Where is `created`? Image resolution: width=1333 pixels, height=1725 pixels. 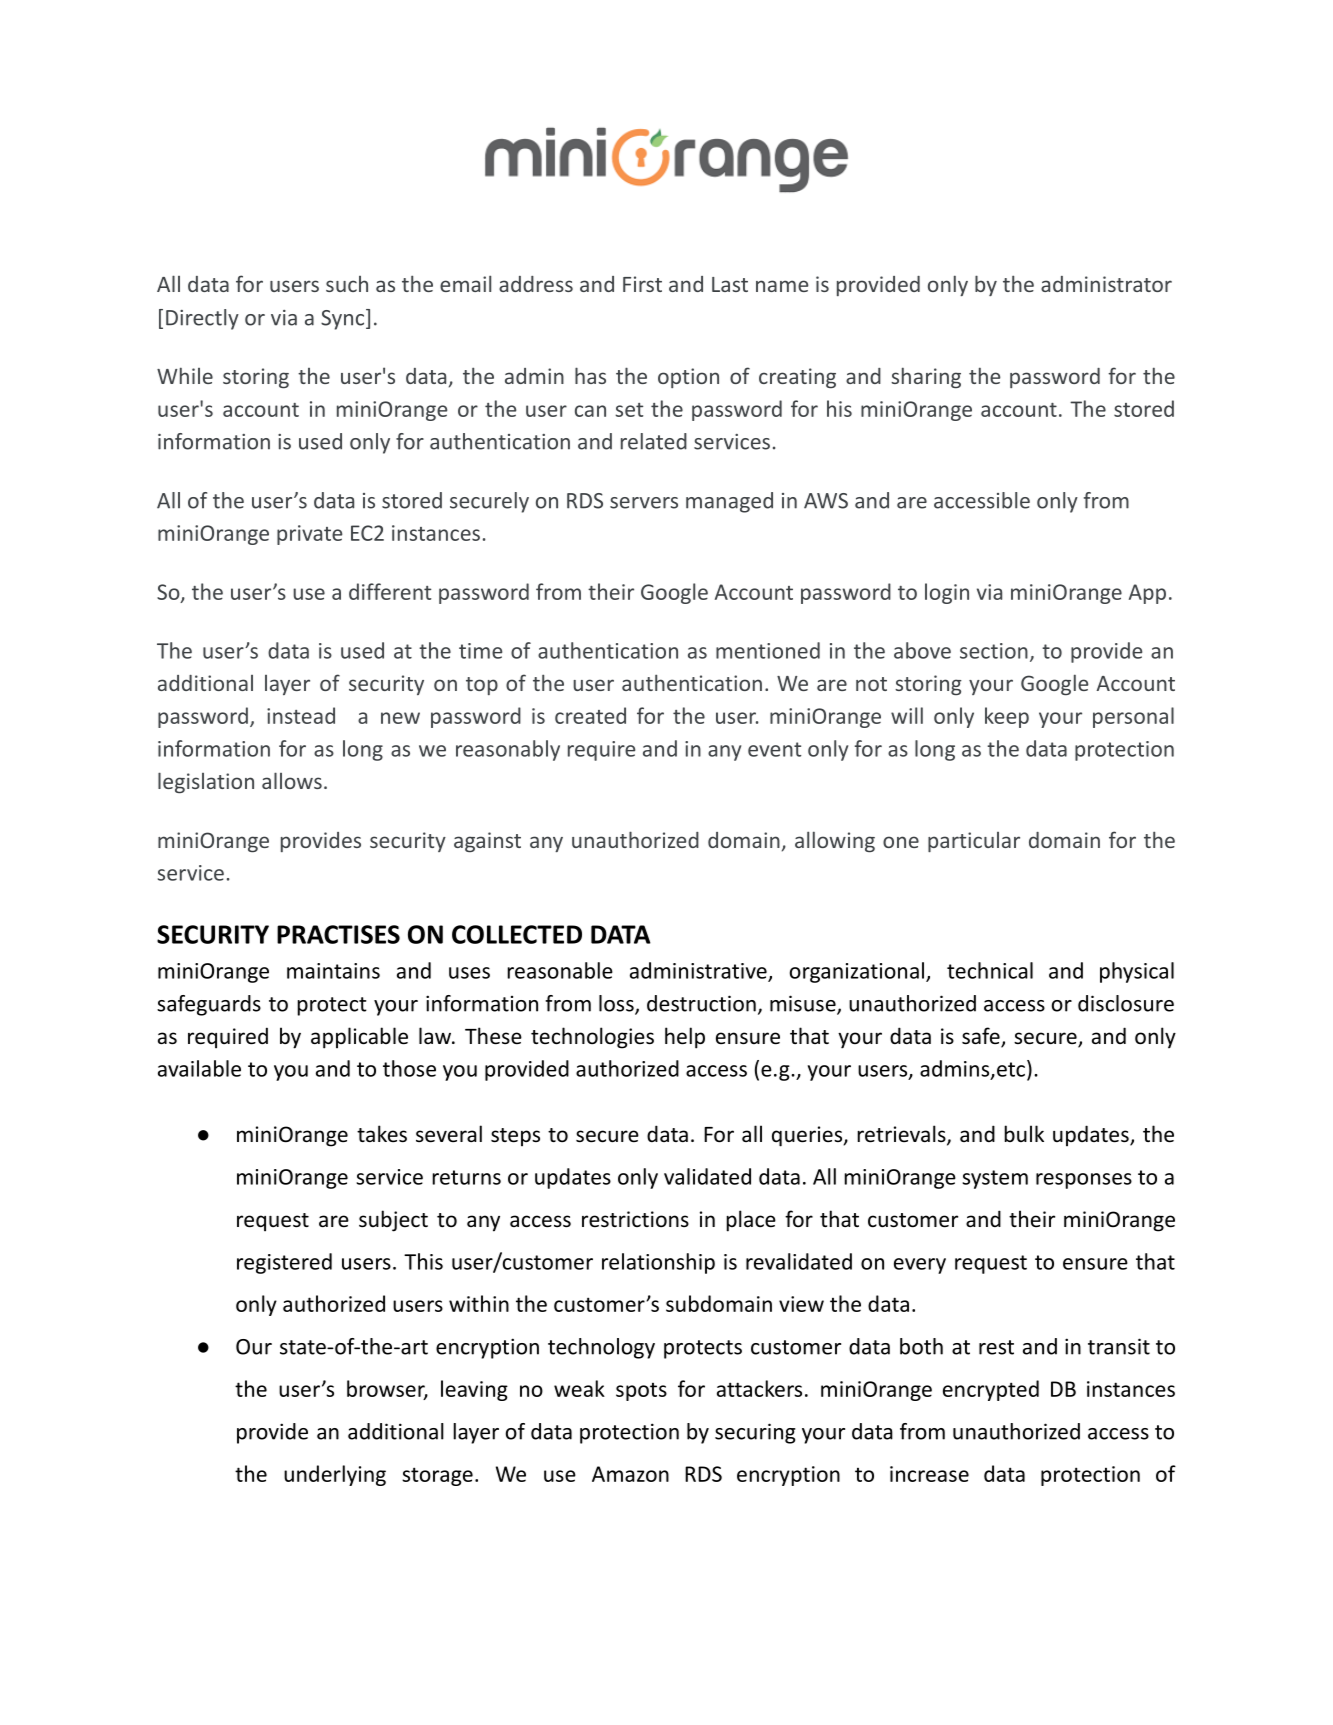 created is located at coordinates (590, 715).
